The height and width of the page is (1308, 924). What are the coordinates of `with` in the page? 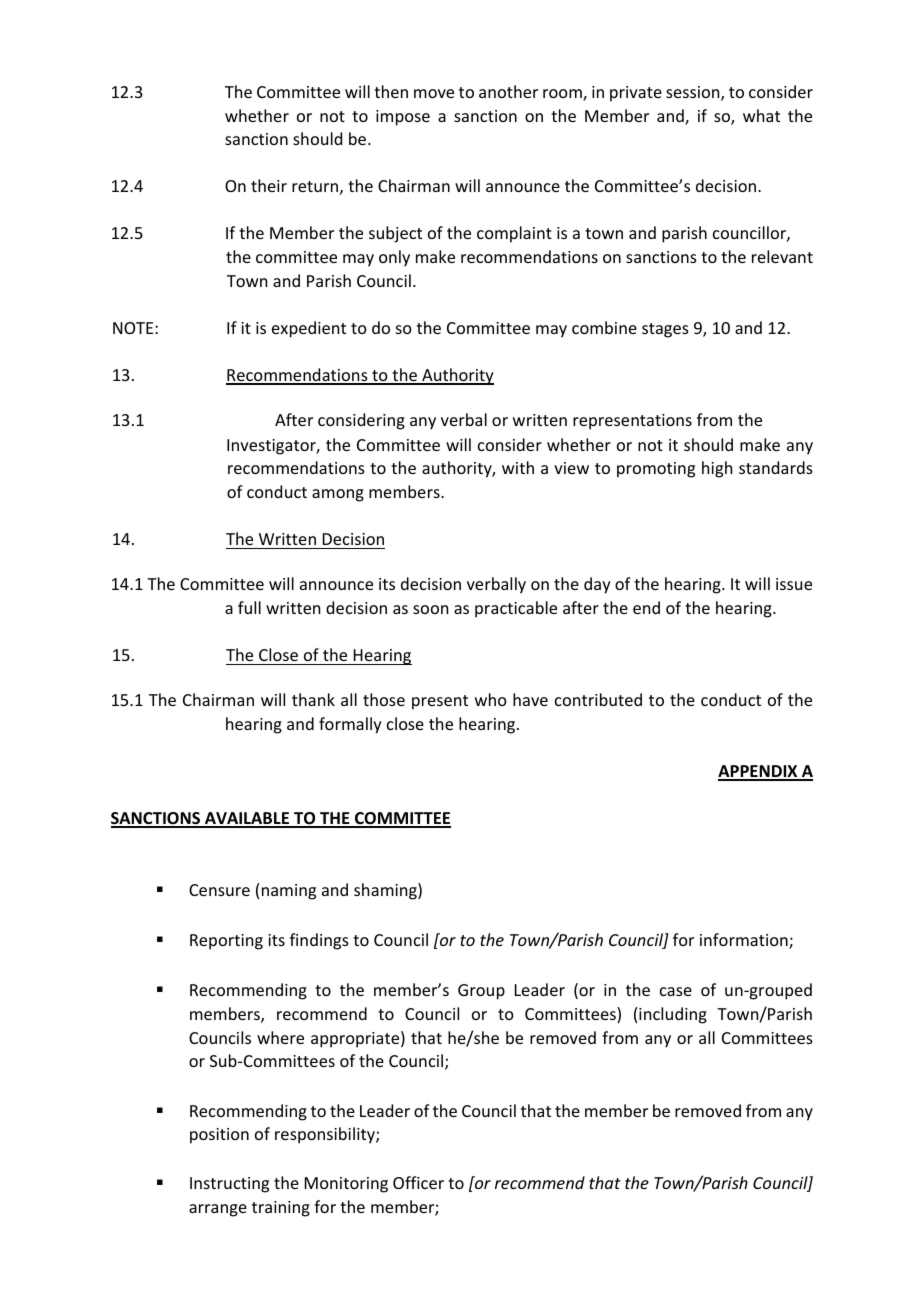 It's located at (518, 467).
